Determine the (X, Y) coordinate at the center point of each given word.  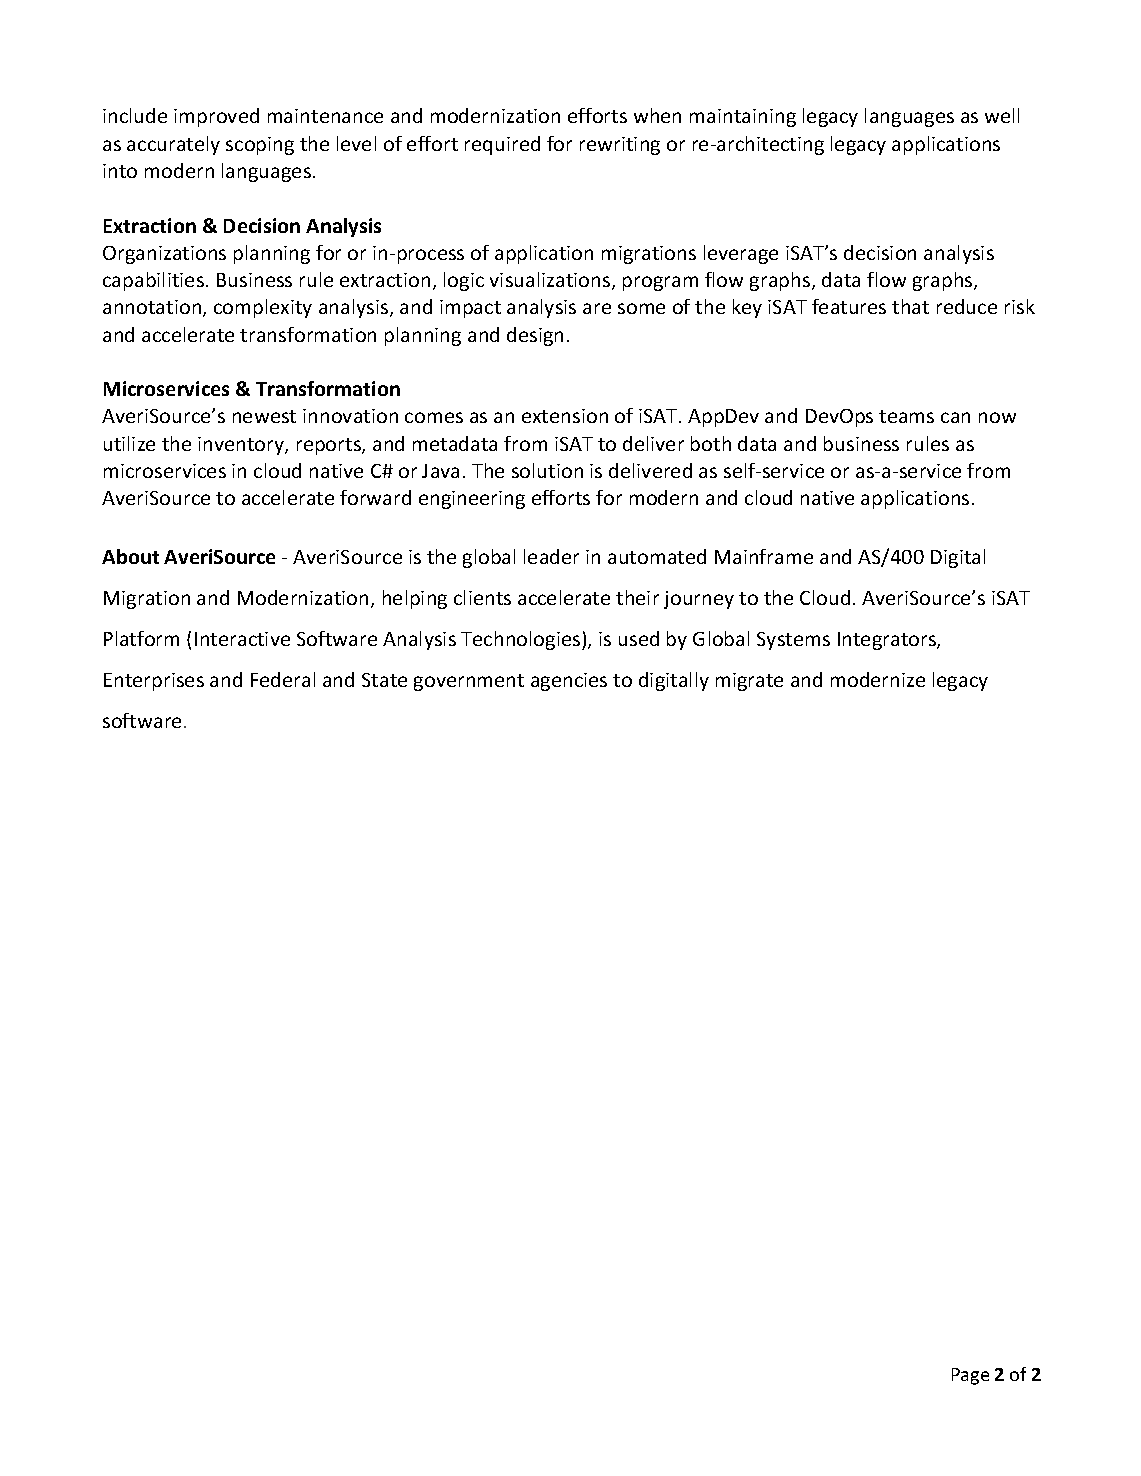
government (469, 682)
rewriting (620, 146)
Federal (283, 679)
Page (970, 1376)
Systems (793, 641)
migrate (749, 682)
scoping (260, 146)
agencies (569, 682)
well (1002, 115)
